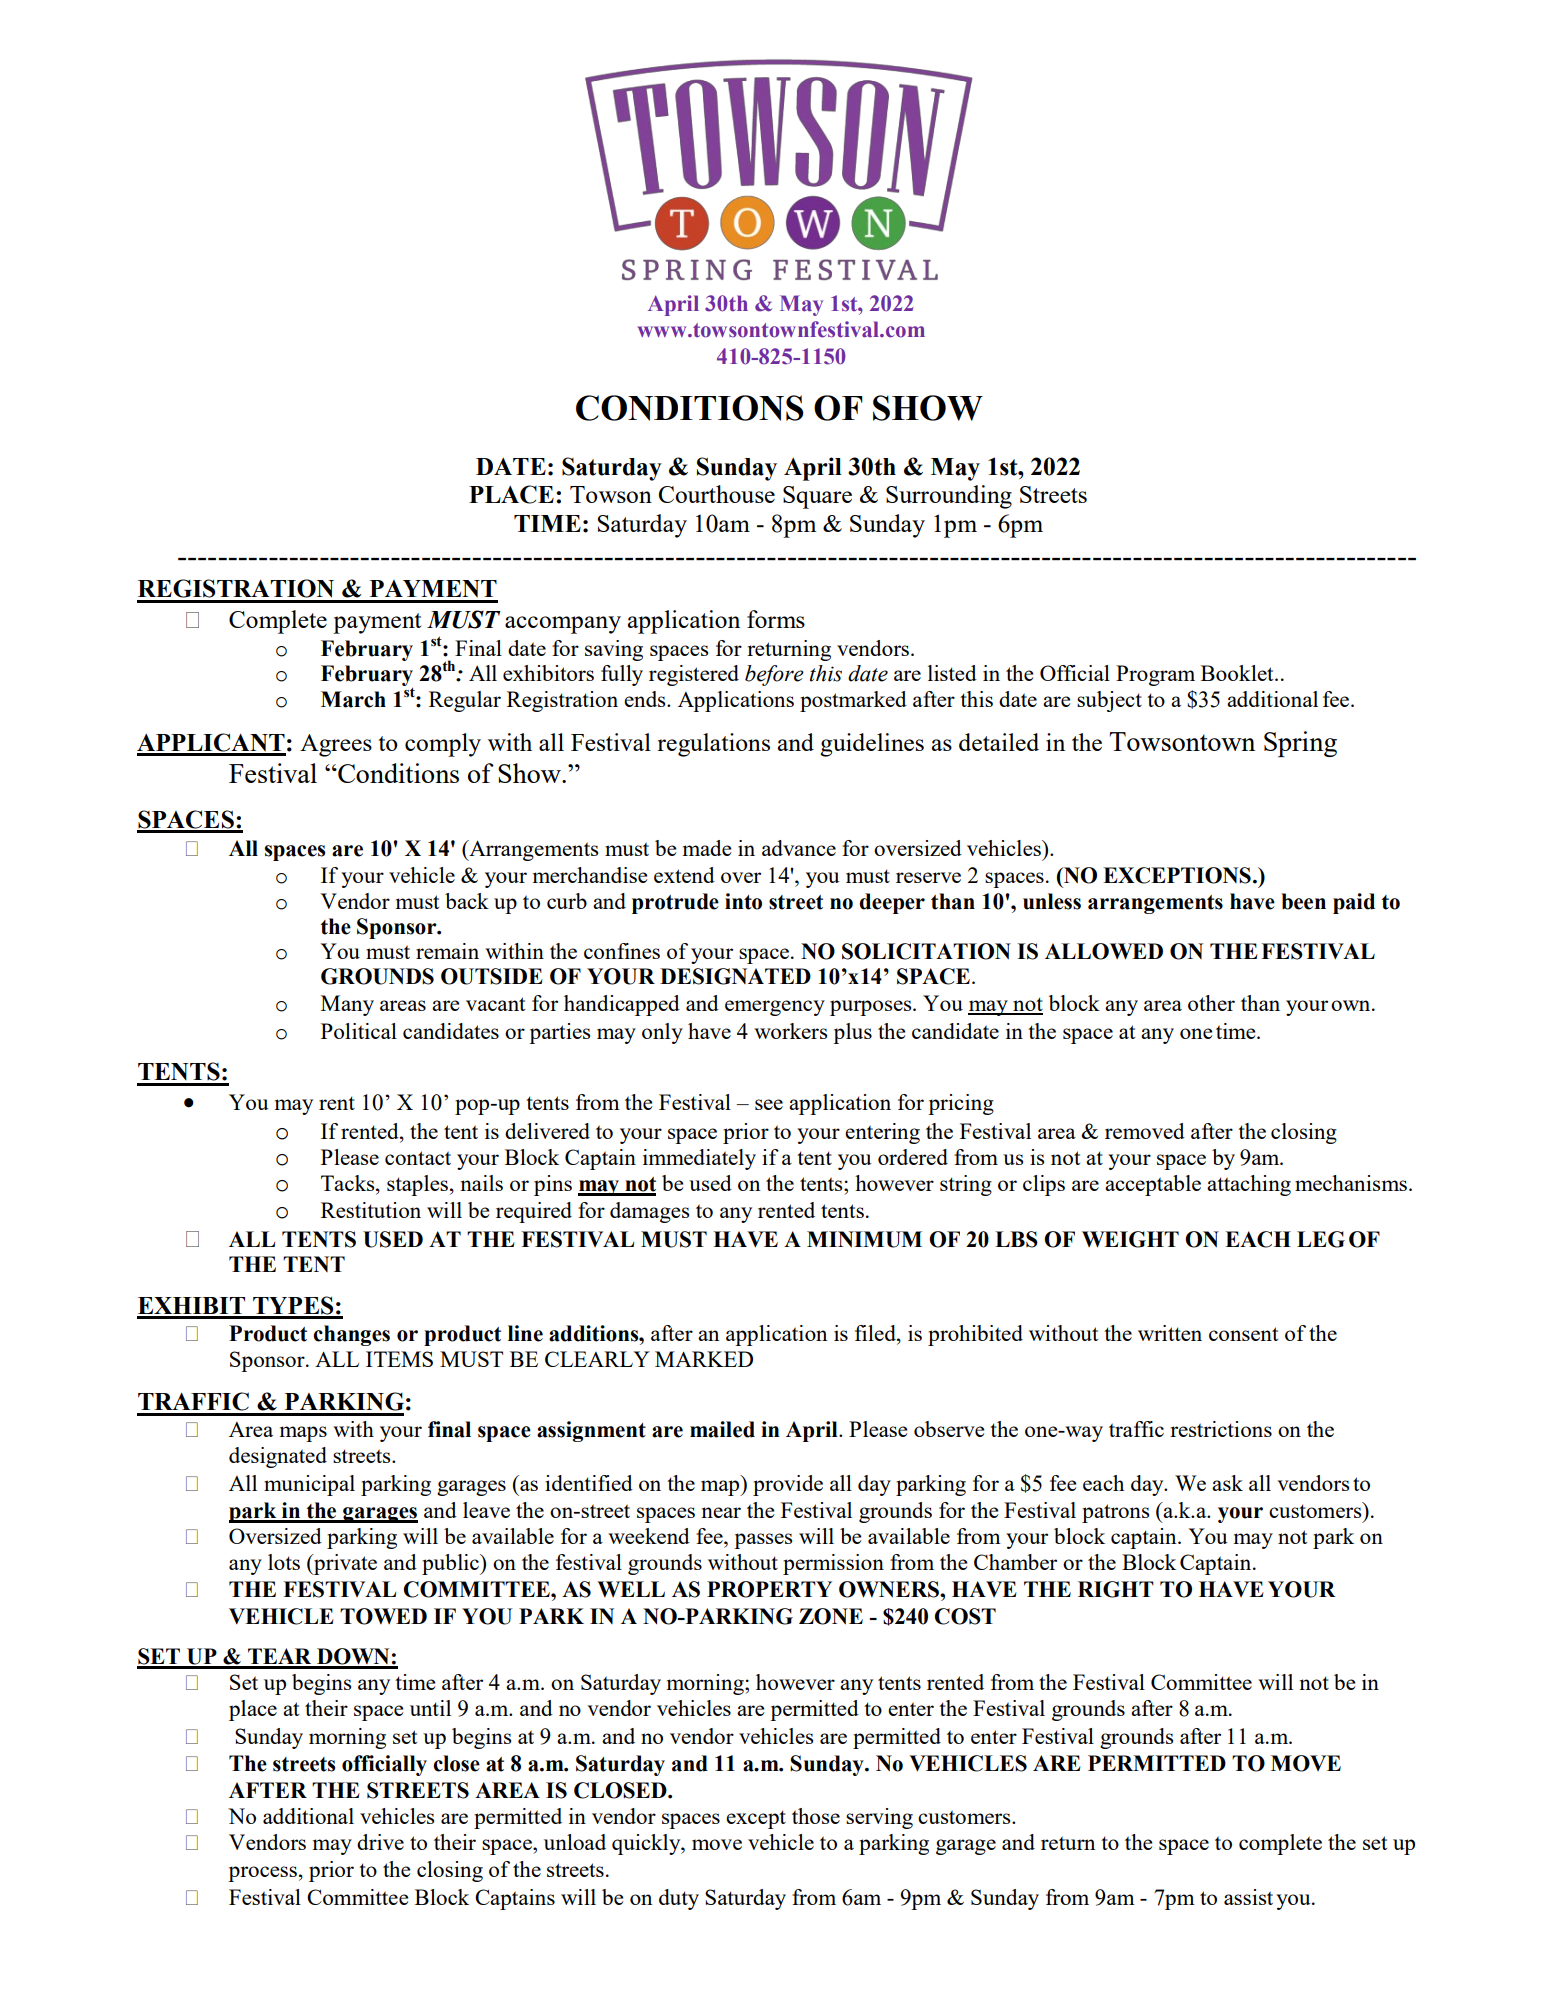 Image resolution: width=1557 pixels, height=2014 pixels. I want to click on public, so click(451, 1564).
